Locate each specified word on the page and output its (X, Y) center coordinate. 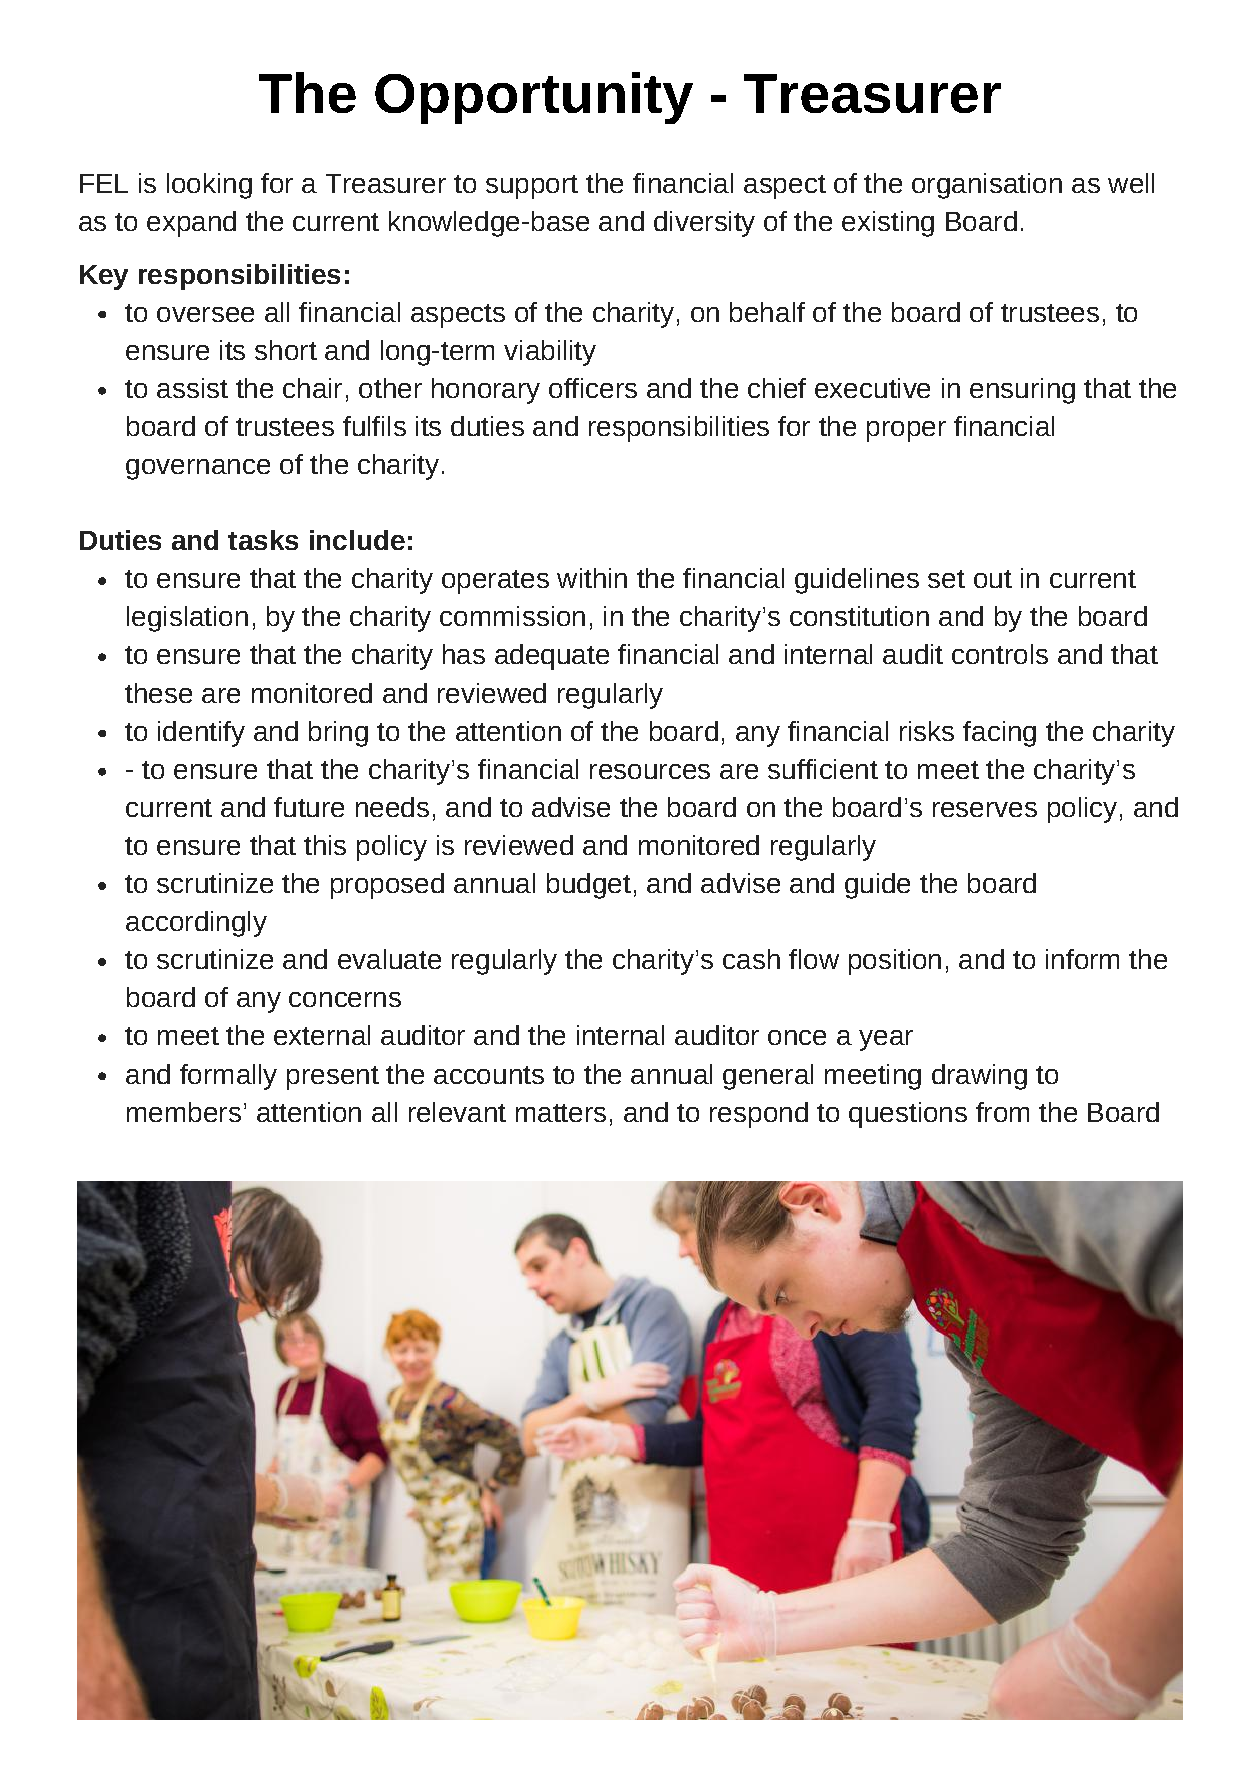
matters (561, 1113)
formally (228, 1077)
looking (209, 186)
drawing (979, 1077)
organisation (987, 186)
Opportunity (534, 98)
